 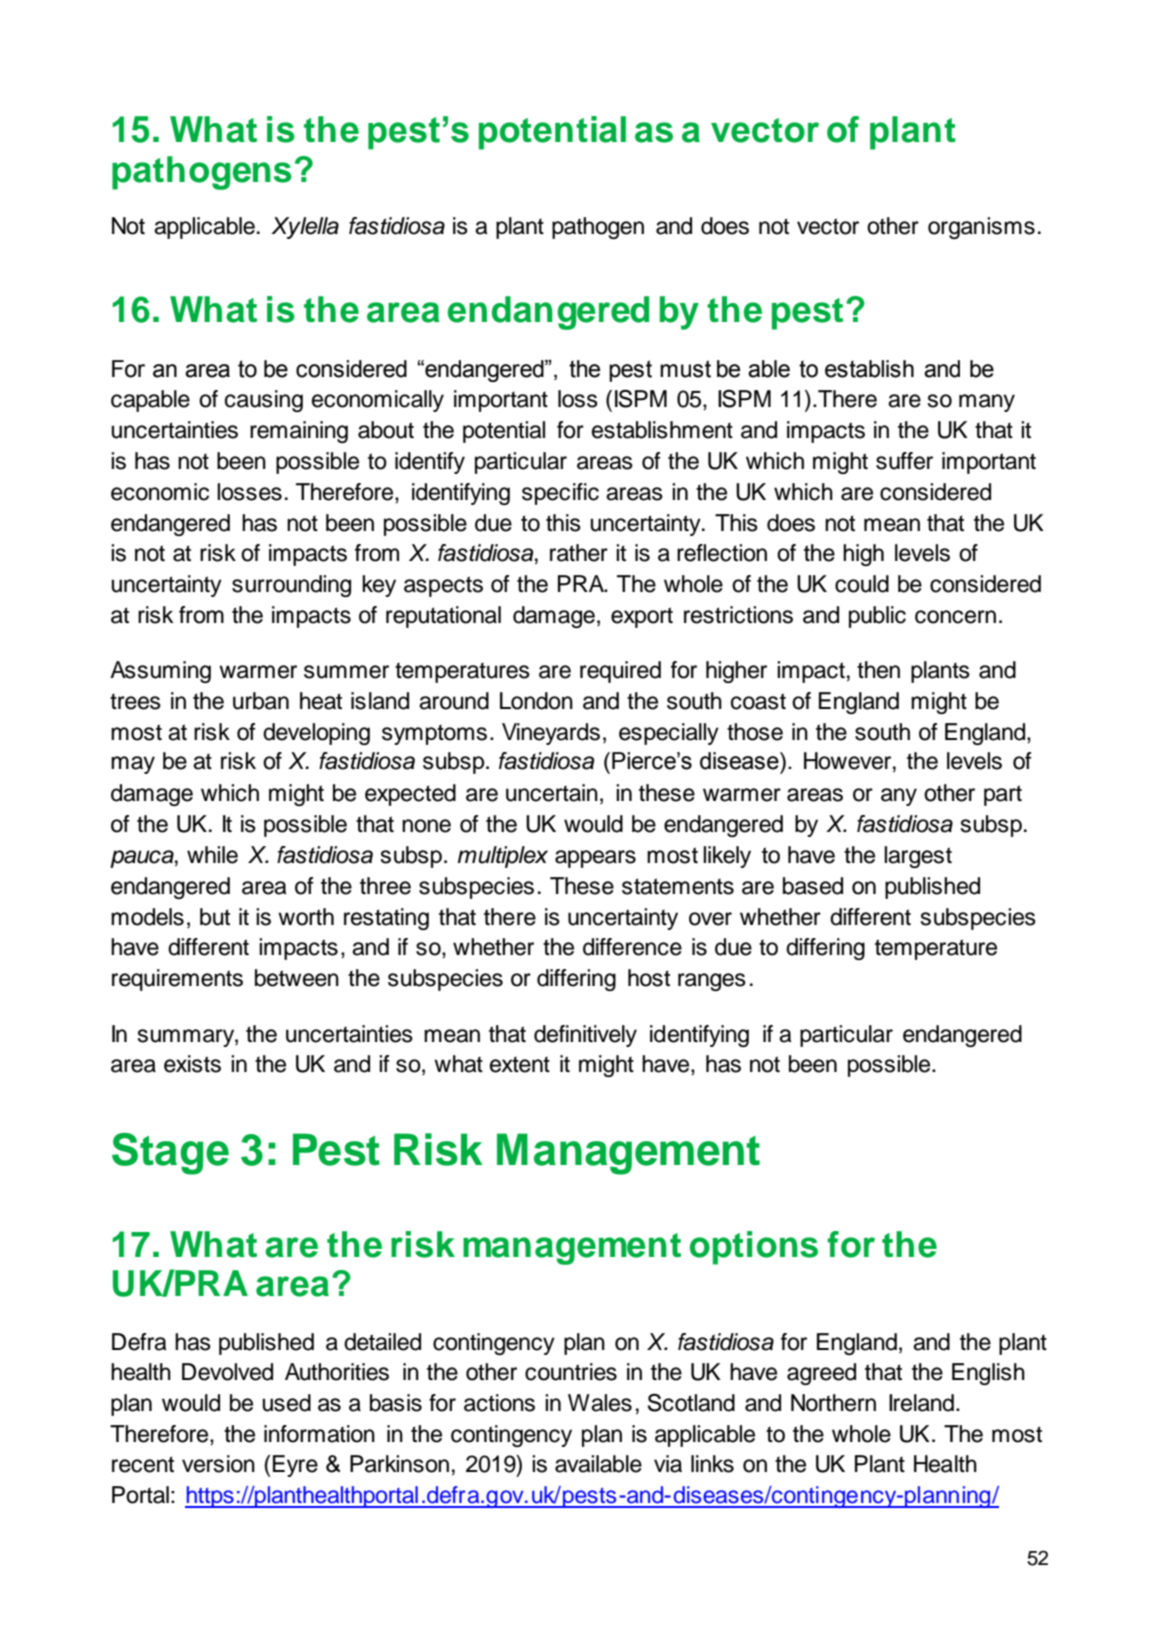 I want to click on version, so click(x=218, y=1464).
